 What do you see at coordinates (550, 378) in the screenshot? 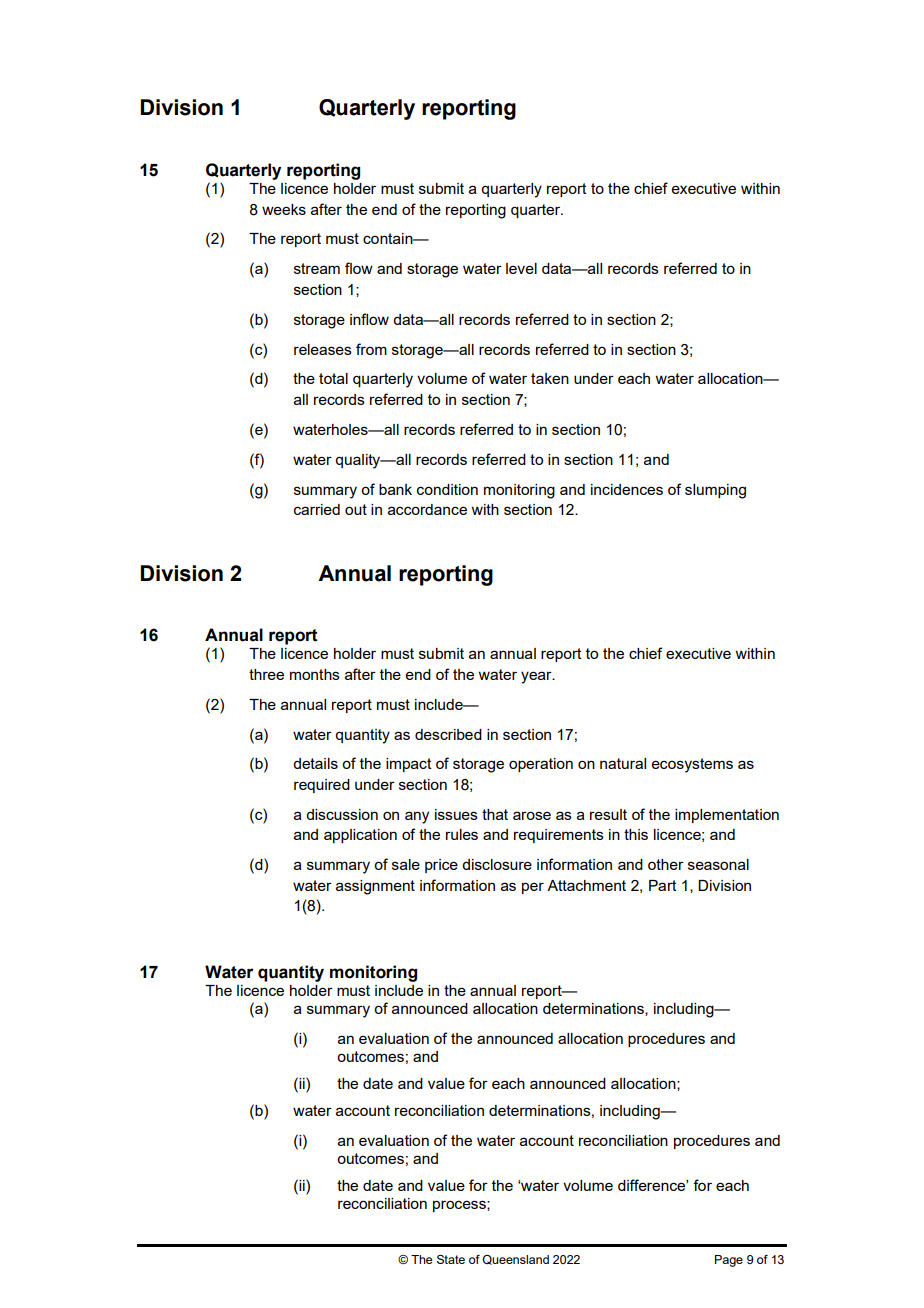
I see `taken` at bounding box center [550, 378].
